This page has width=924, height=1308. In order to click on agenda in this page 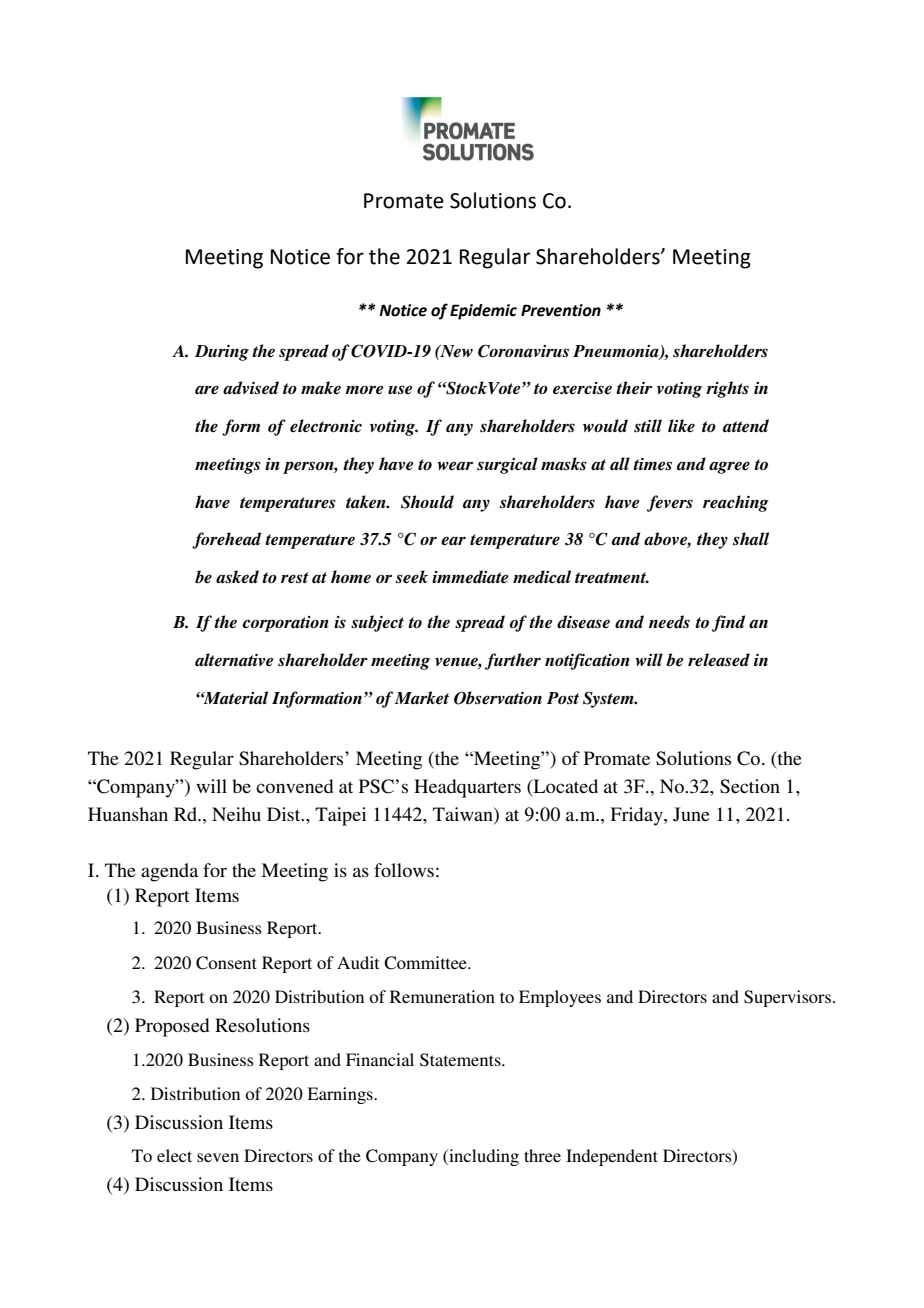, I will do `click(169, 872)`.
